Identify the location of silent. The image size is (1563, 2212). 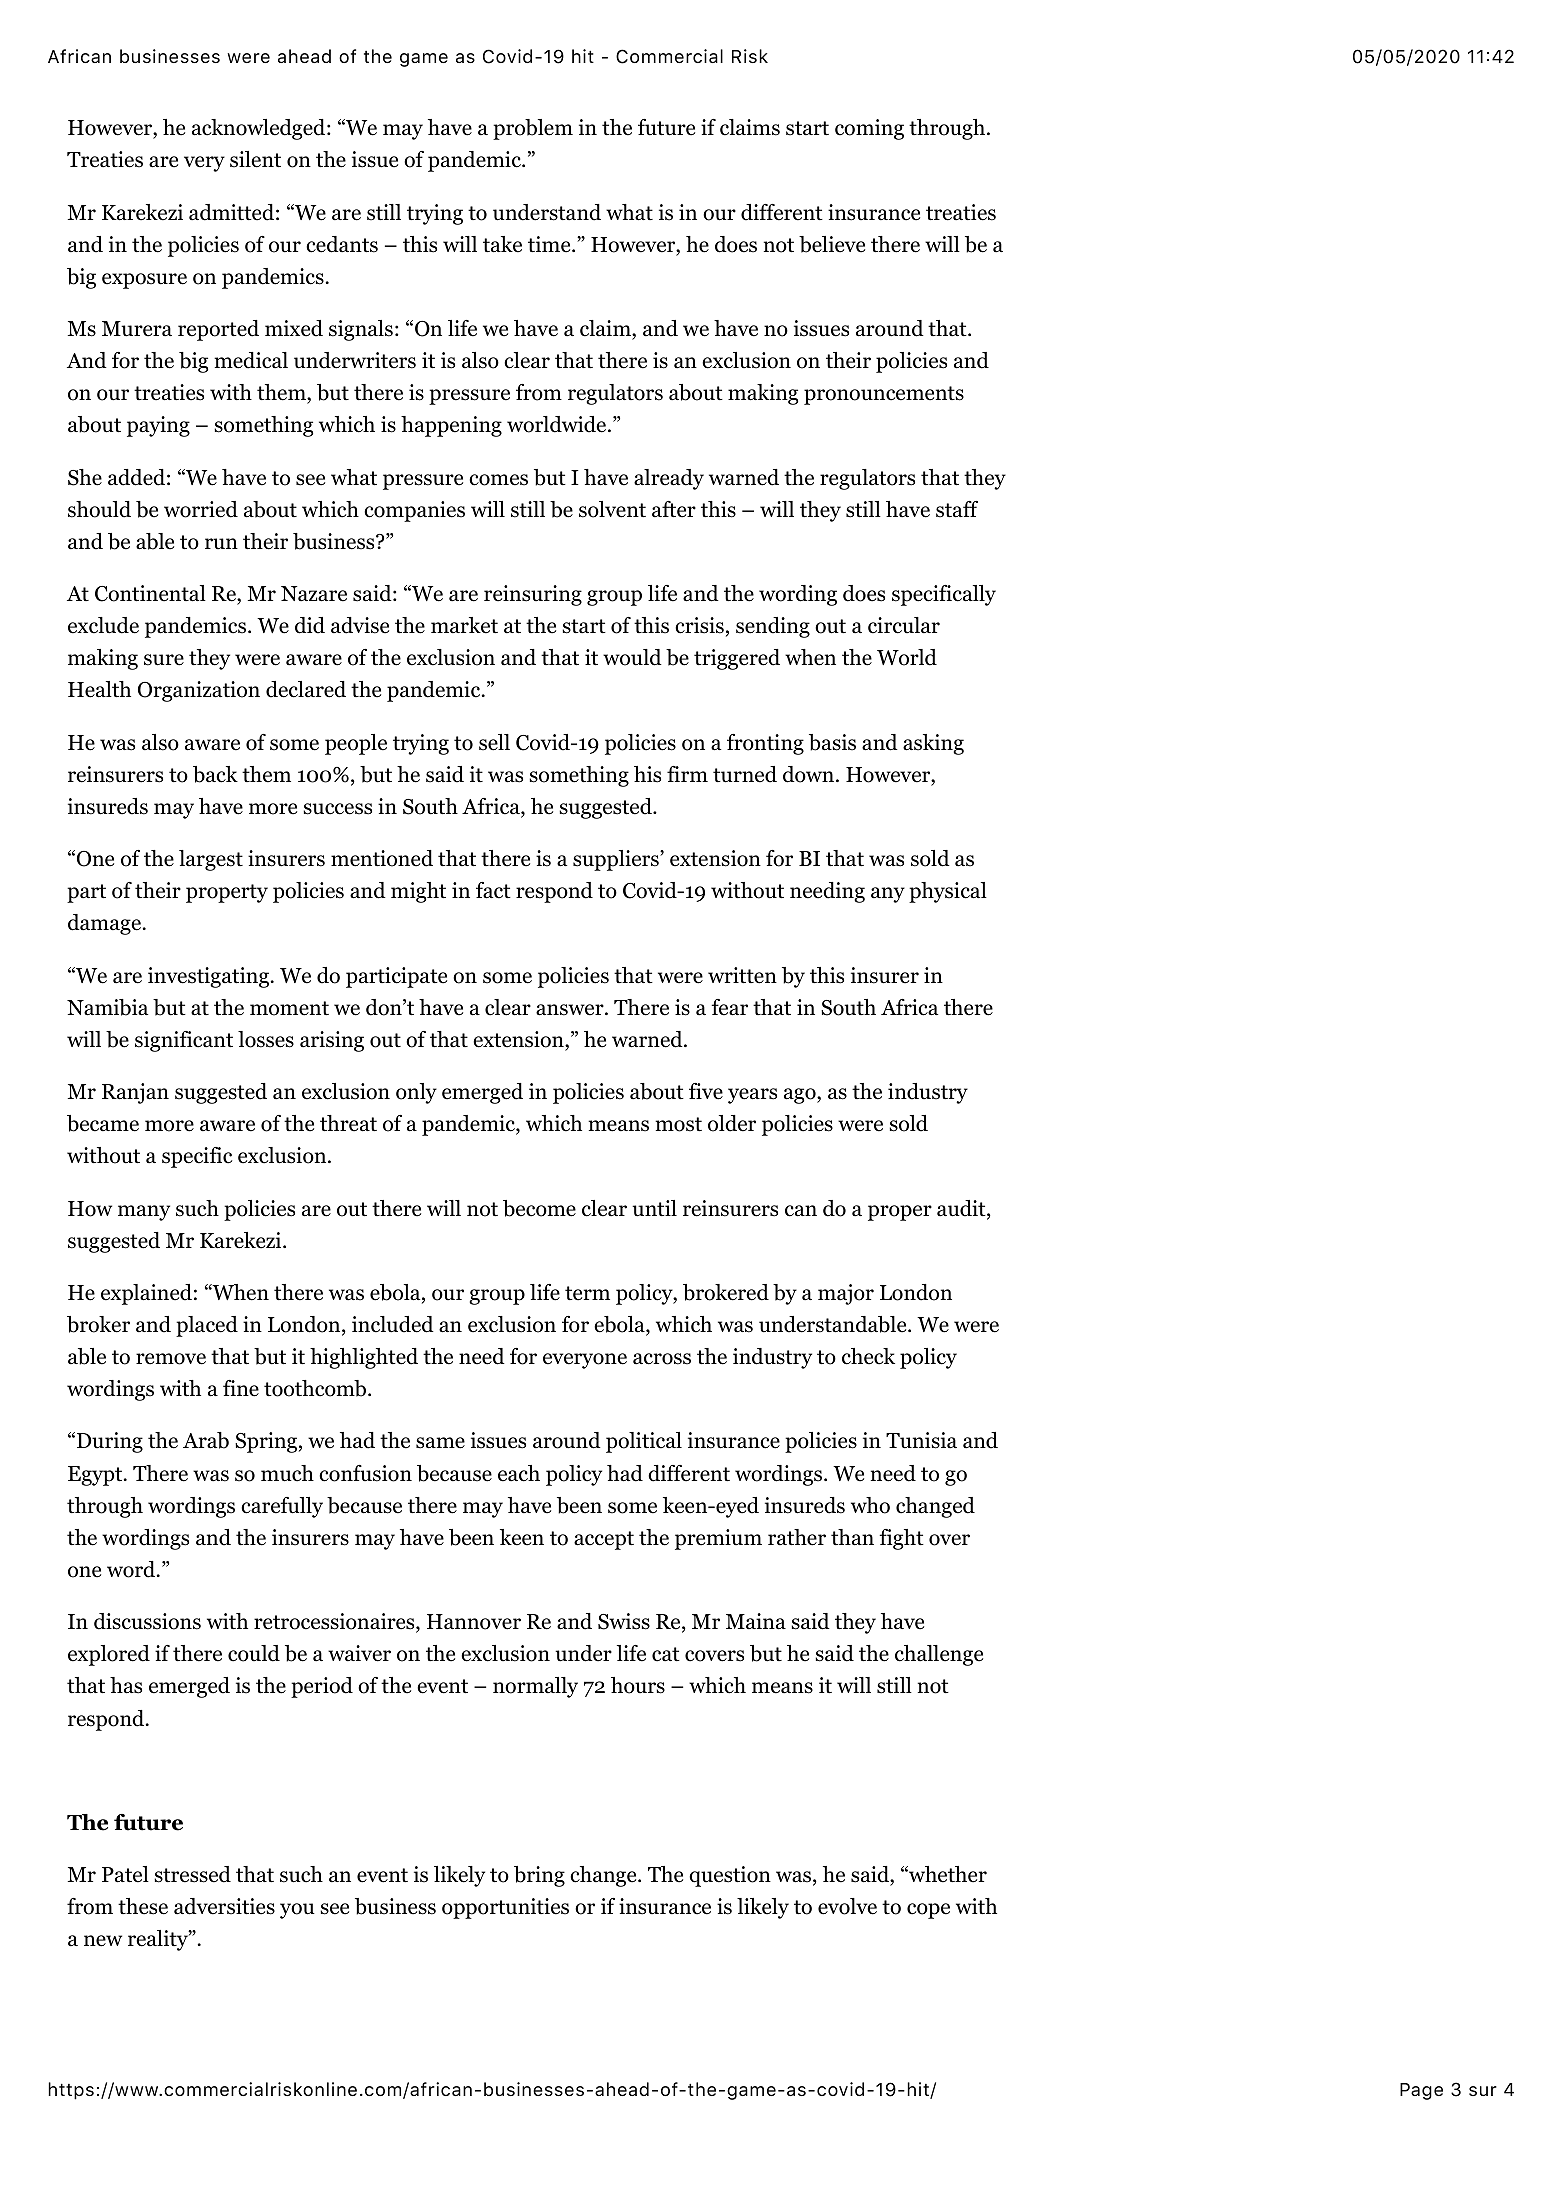
(255, 159).
